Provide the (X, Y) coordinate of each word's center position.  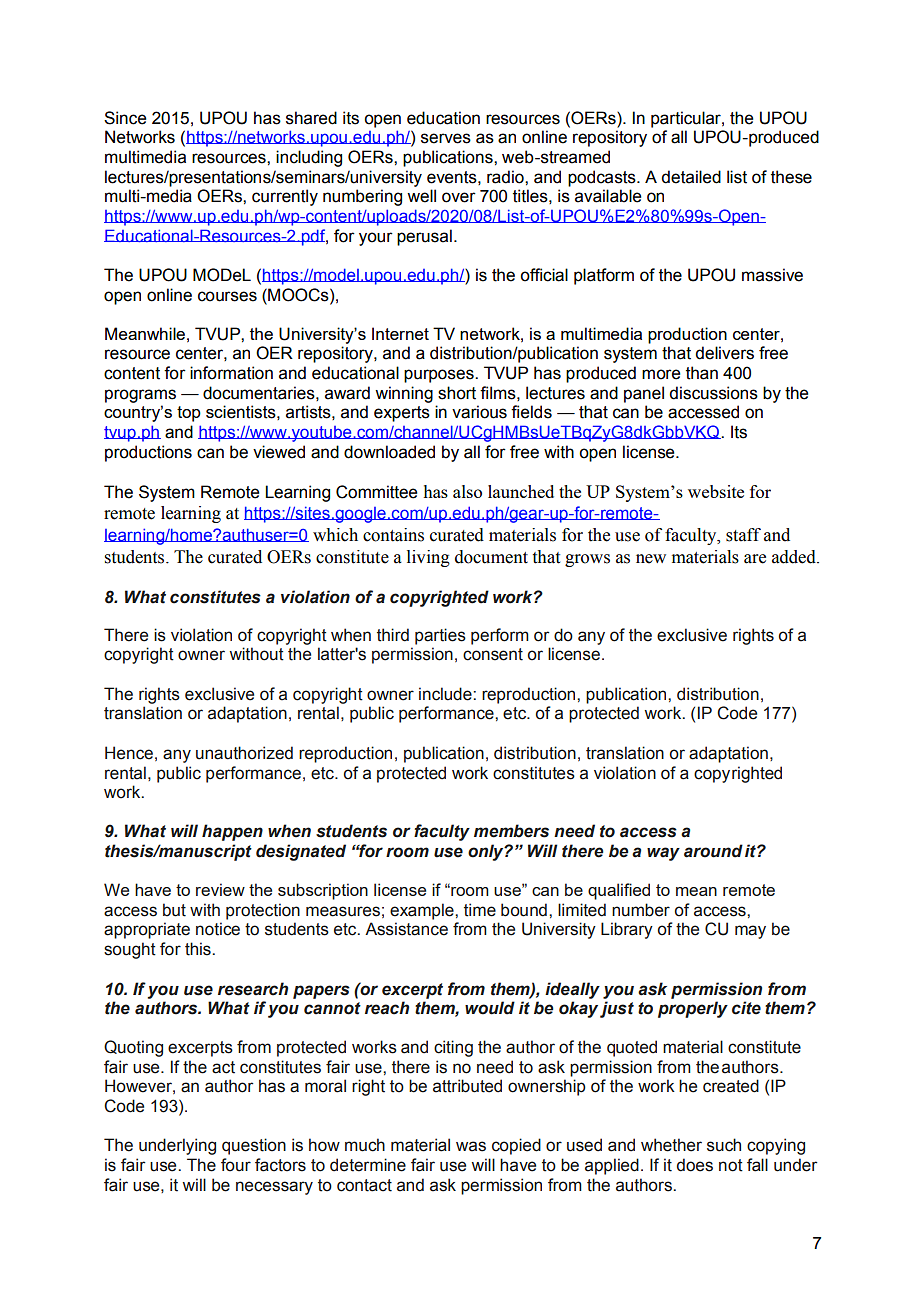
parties (440, 636)
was (471, 1146)
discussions (713, 393)
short (457, 393)
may (750, 932)
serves (446, 138)
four (236, 1165)
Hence (129, 753)
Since (125, 118)
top (189, 414)
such (724, 1145)
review (220, 889)
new (651, 559)
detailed (691, 177)
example (423, 911)
